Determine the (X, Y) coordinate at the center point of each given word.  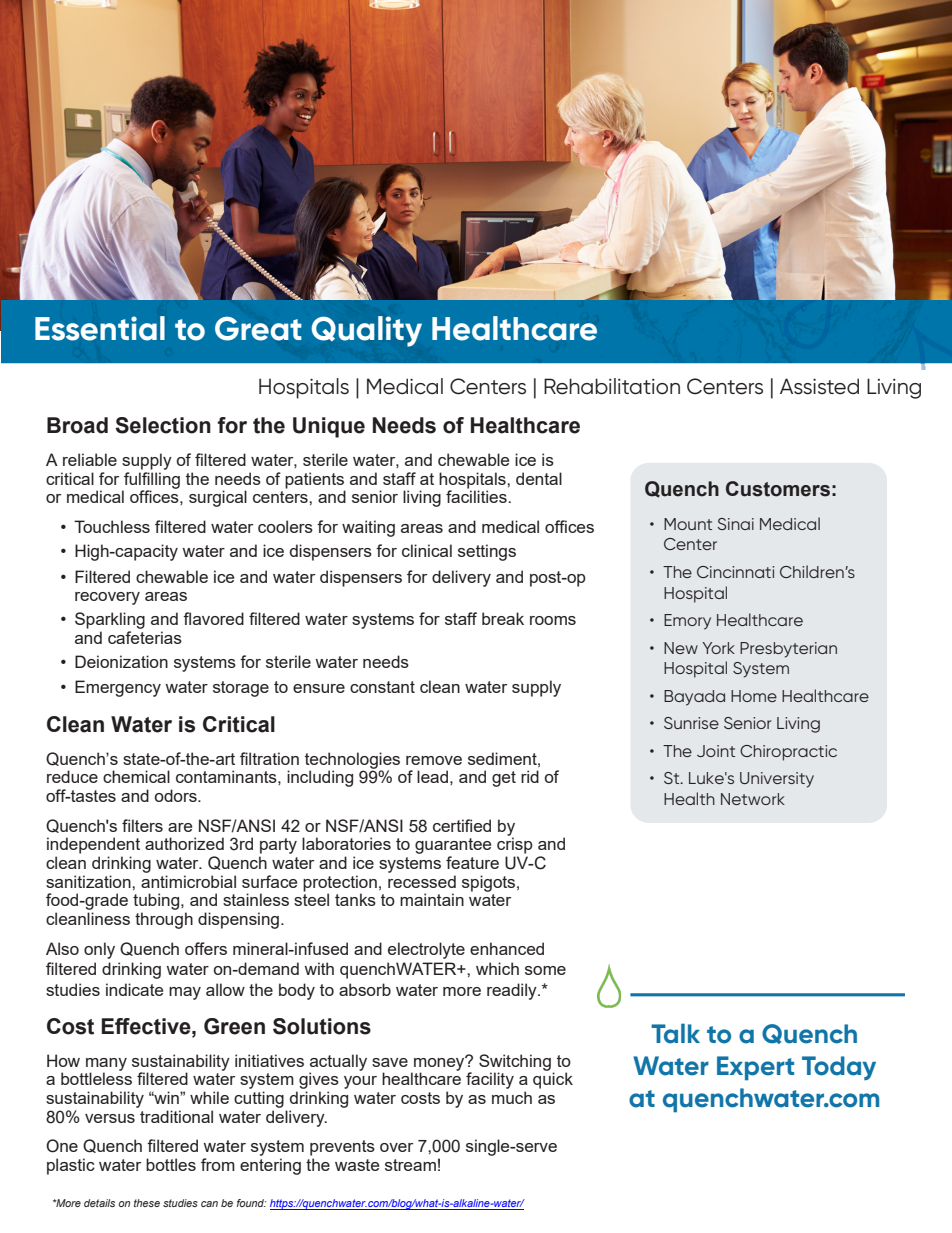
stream (410, 1165)
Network (753, 799)
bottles (171, 1164)
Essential (100, 328)
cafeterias (145, 637)
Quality (366, 331)
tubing (157, 901)
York (718, 648)
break (503, 618)
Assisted (819, 386)
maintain (432, 899)
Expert (755, 1068)
